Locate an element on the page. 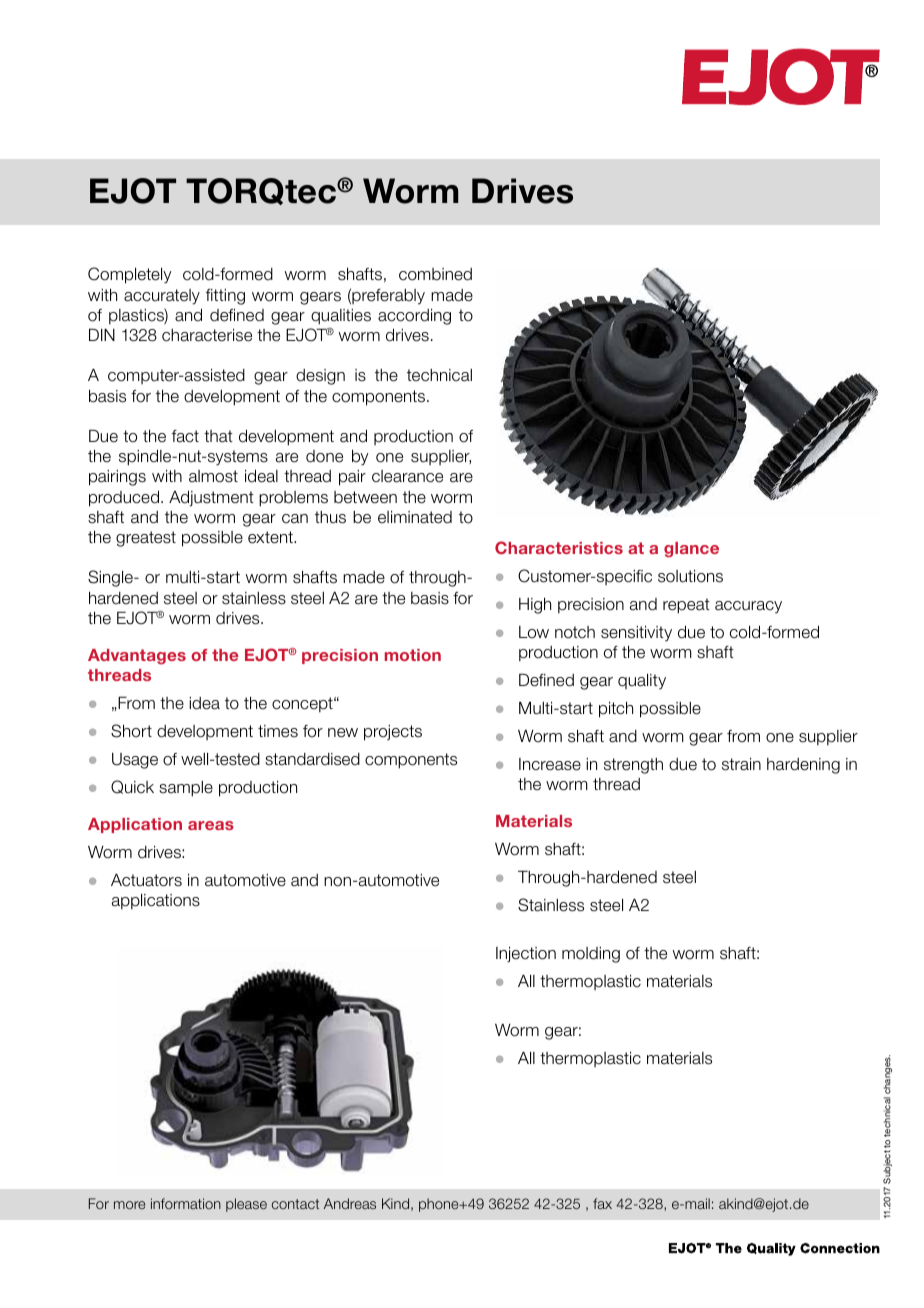 This document has height=1308, width=924. molding is located at coordinates (591, 955).
